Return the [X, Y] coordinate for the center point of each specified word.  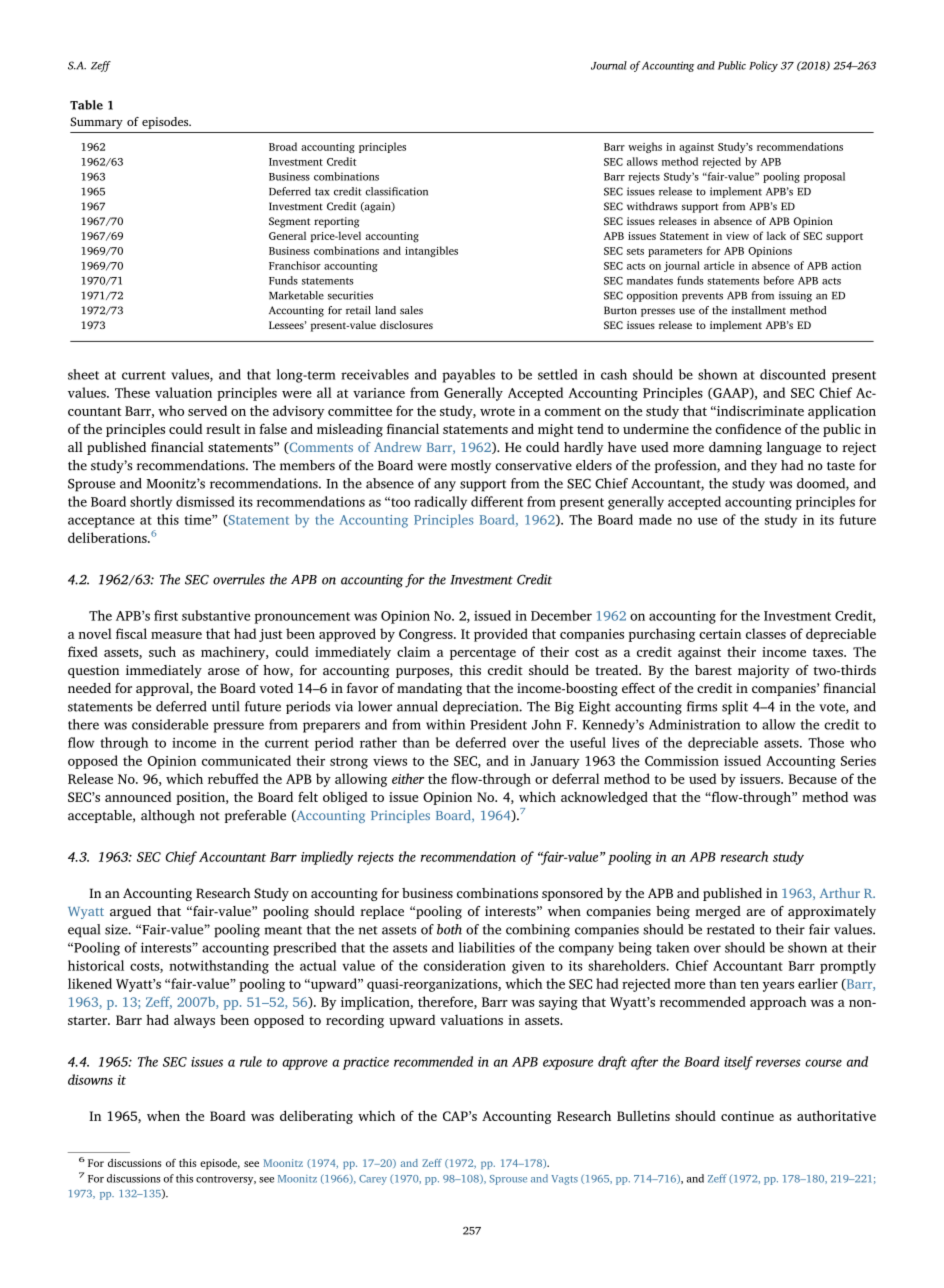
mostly [471, 467]
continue [747, 1116]
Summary [96, 123]
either [408, 778]
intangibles [431, 251]
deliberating [316, 1117]
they [764, 467]
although [168, 817]
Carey [373, 1180]
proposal [824, 177]
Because [813, 779]
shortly [151, 503]
